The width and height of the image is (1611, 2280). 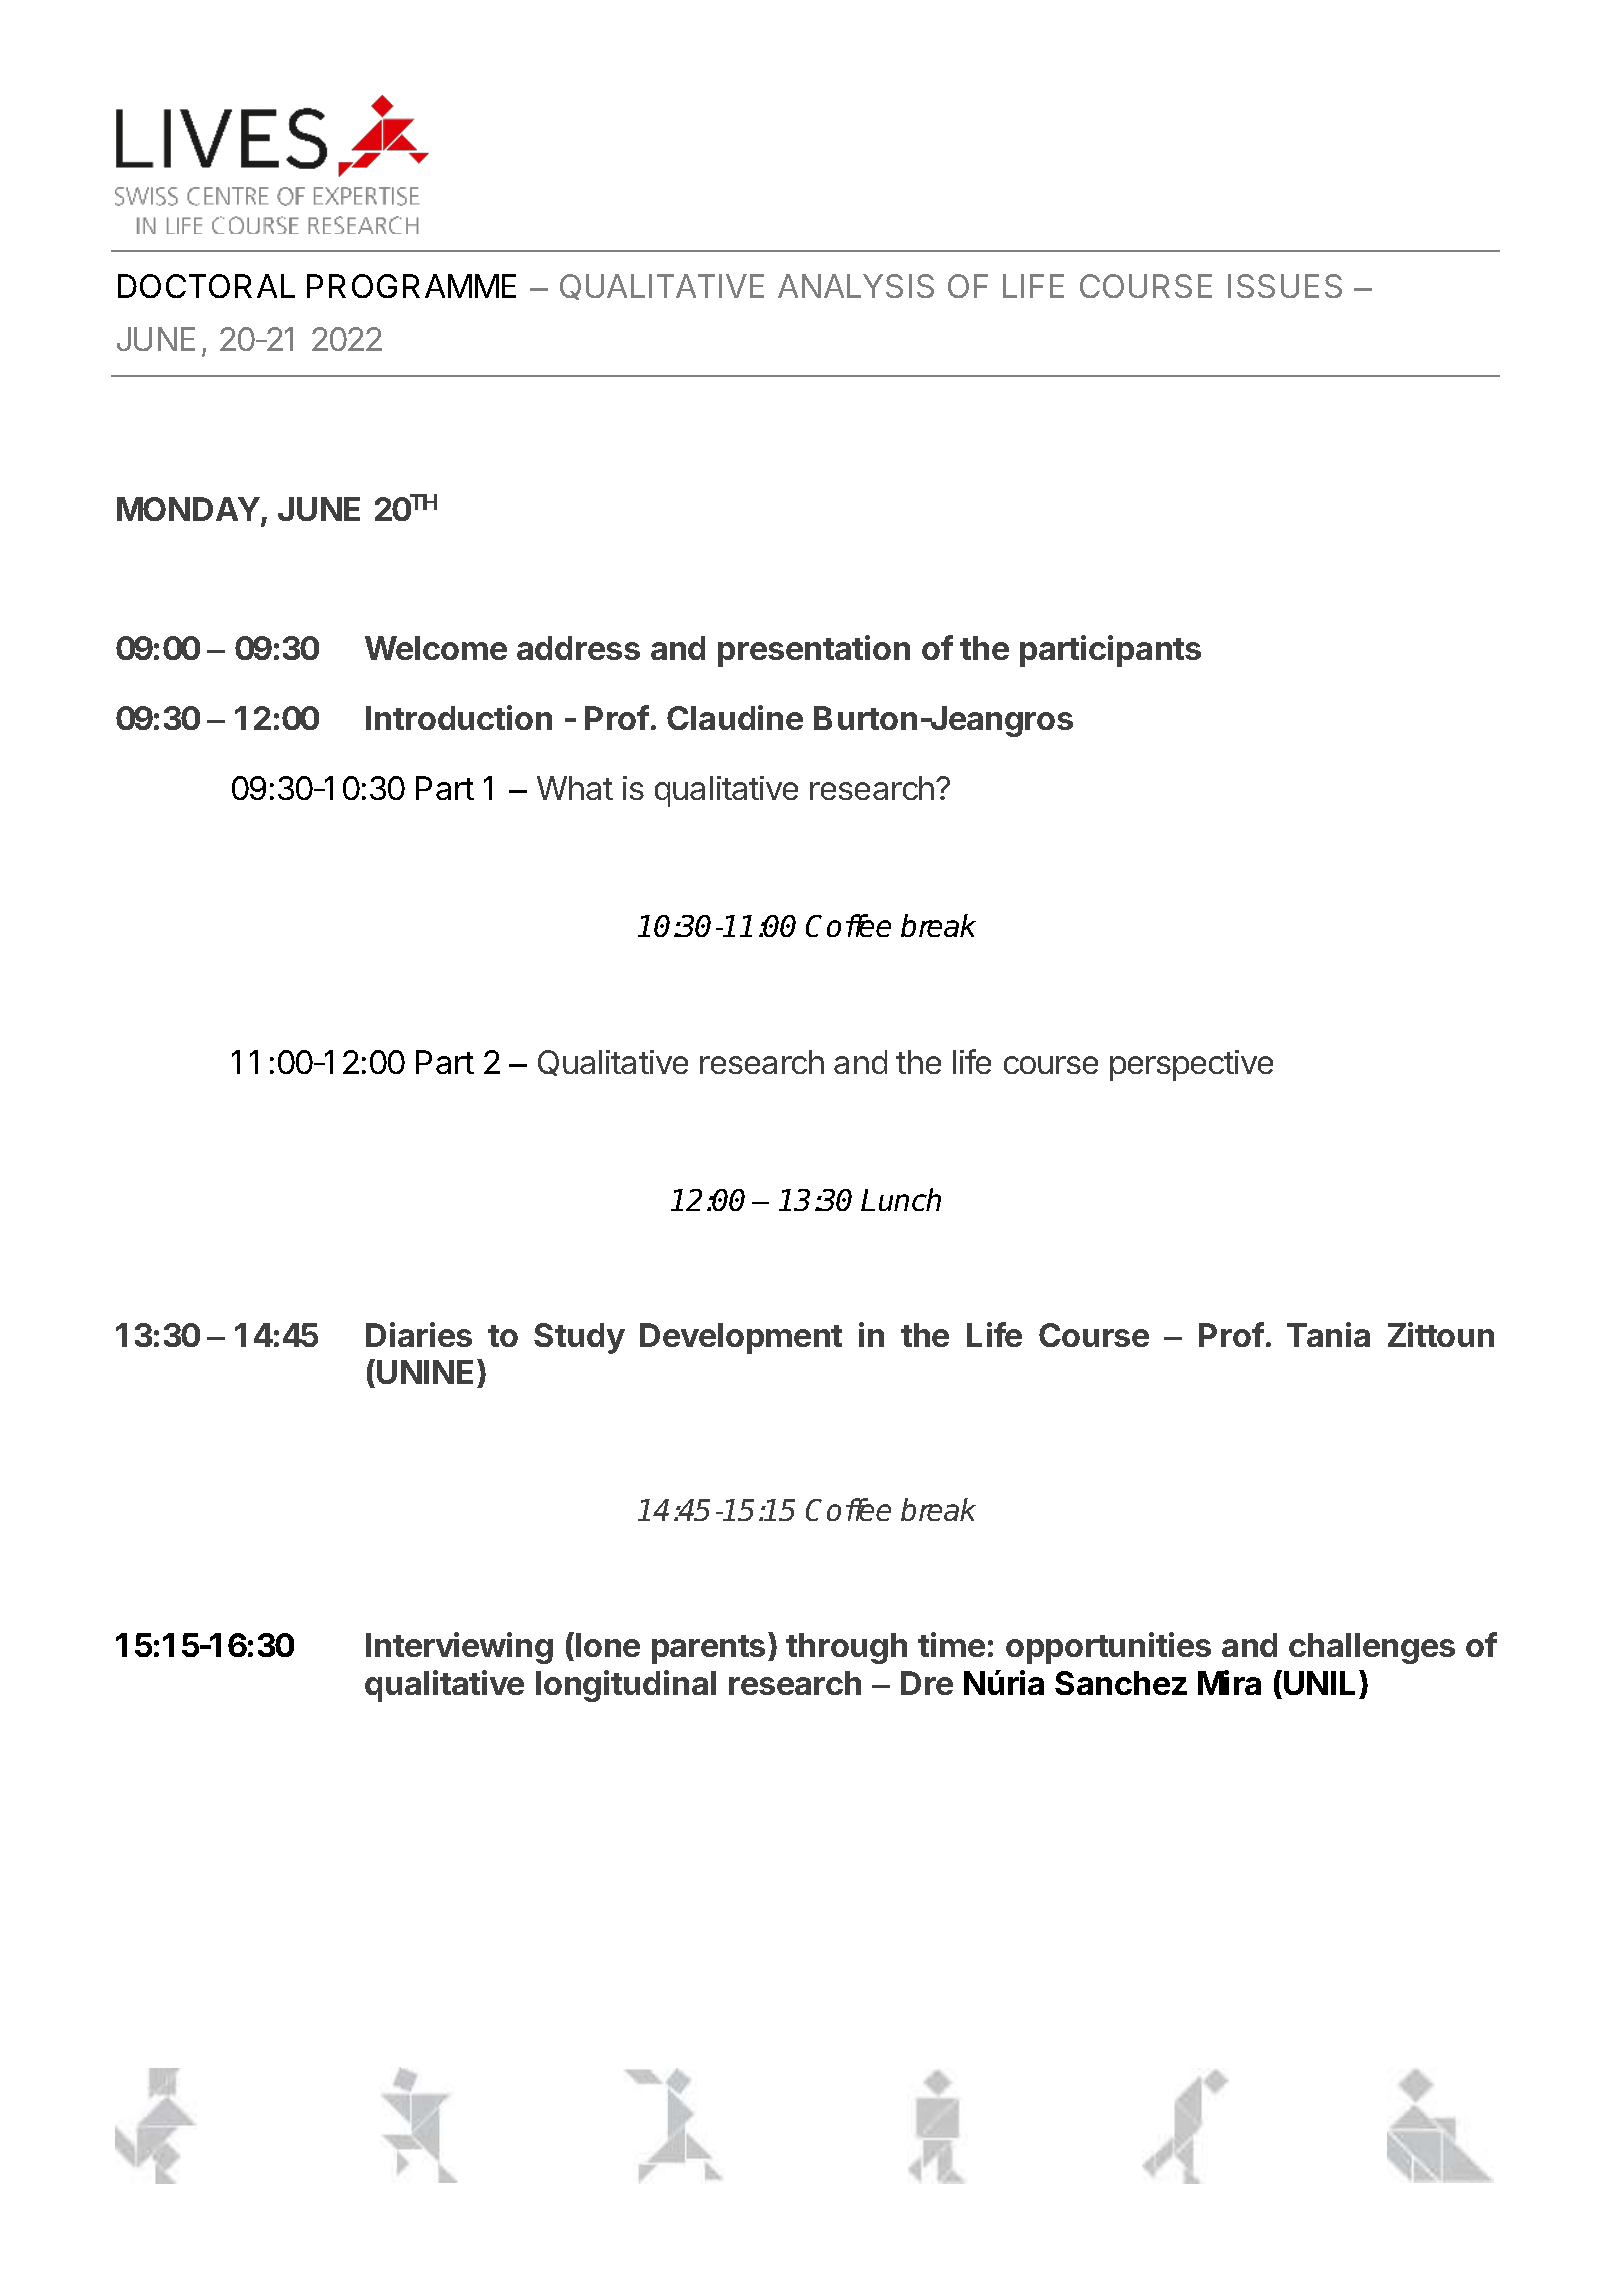 I want to click on presentation, so click(x=814, y=651).
